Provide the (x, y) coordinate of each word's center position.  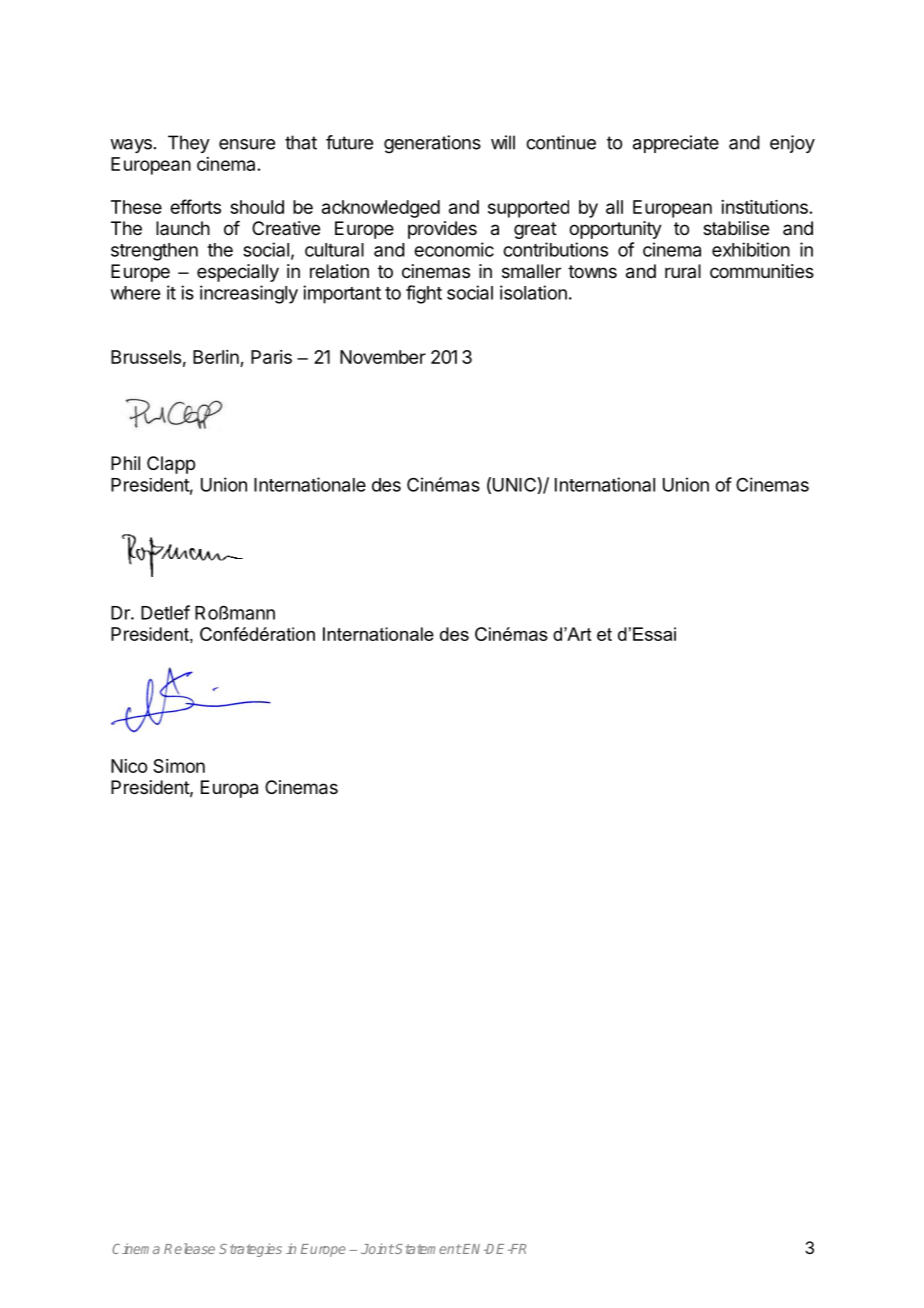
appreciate (676, 144)
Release (189, 1248)
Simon (179, 766)
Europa (229, 789)
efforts (195, 206)
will (503, 142)
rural (683, 271)
